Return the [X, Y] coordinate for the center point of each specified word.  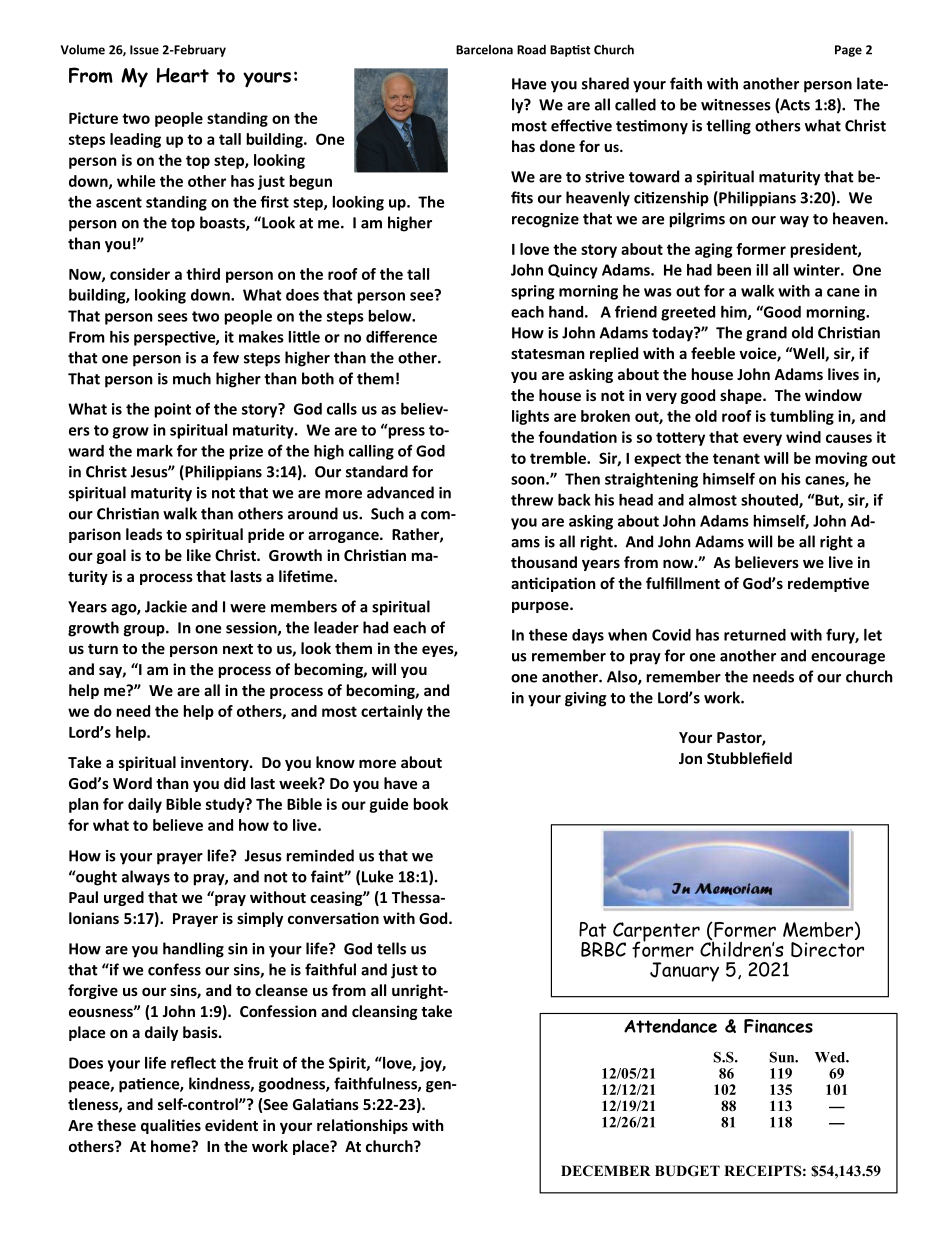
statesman [548, 354]
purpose [541, 607]
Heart [182, 75]
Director [827, 948]
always [146, 878]
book [431, 804]
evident [231, 1125]
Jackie [166, 606]
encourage [848, 659]
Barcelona [484, 49]
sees [173, 317]
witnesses [736, 105]
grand [766, 334]
